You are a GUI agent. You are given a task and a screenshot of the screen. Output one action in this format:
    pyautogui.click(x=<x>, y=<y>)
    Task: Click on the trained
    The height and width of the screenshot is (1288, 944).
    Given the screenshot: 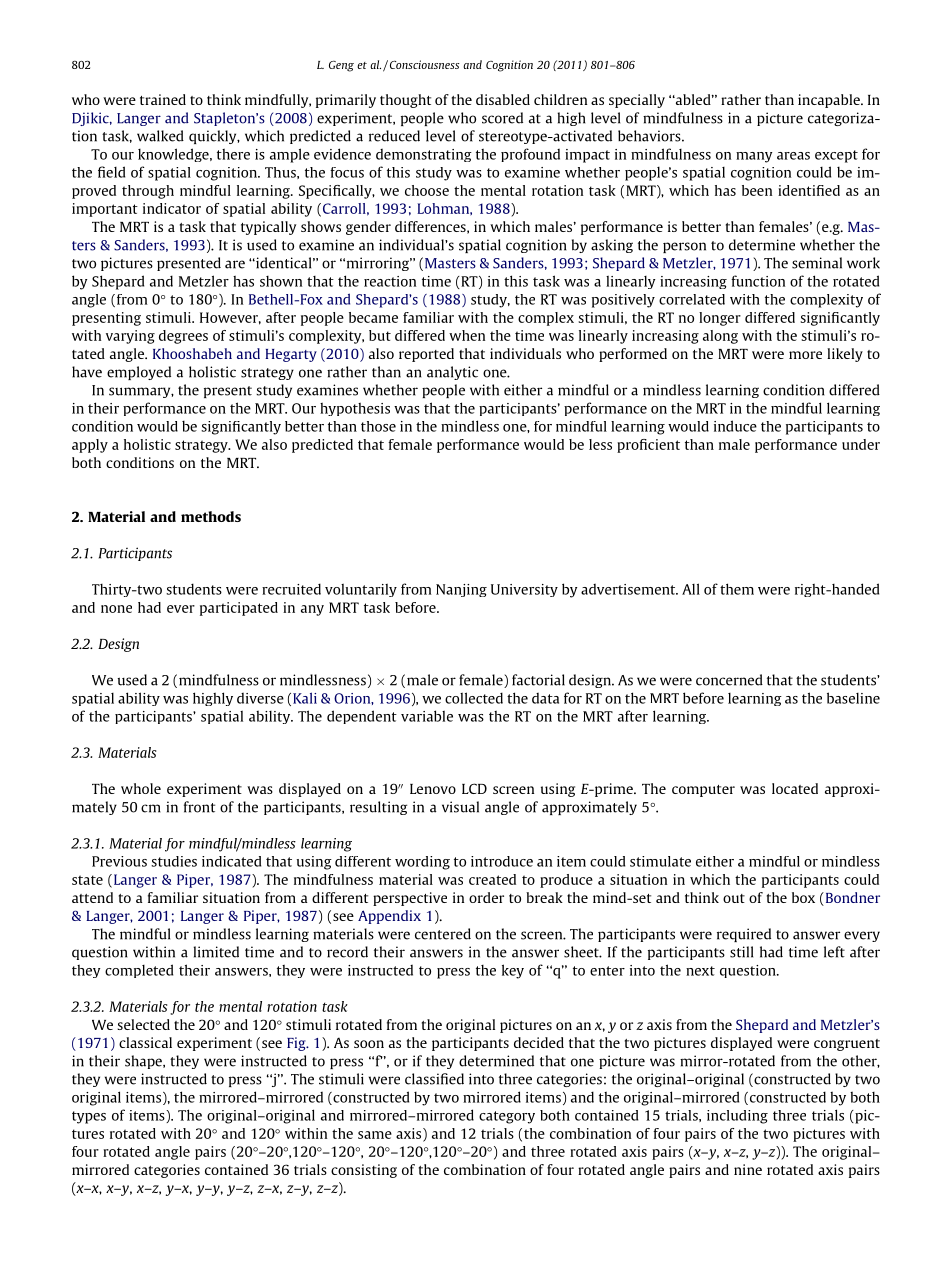 What is the action you would take?
    pyautogui.click(x=163, y=99)
